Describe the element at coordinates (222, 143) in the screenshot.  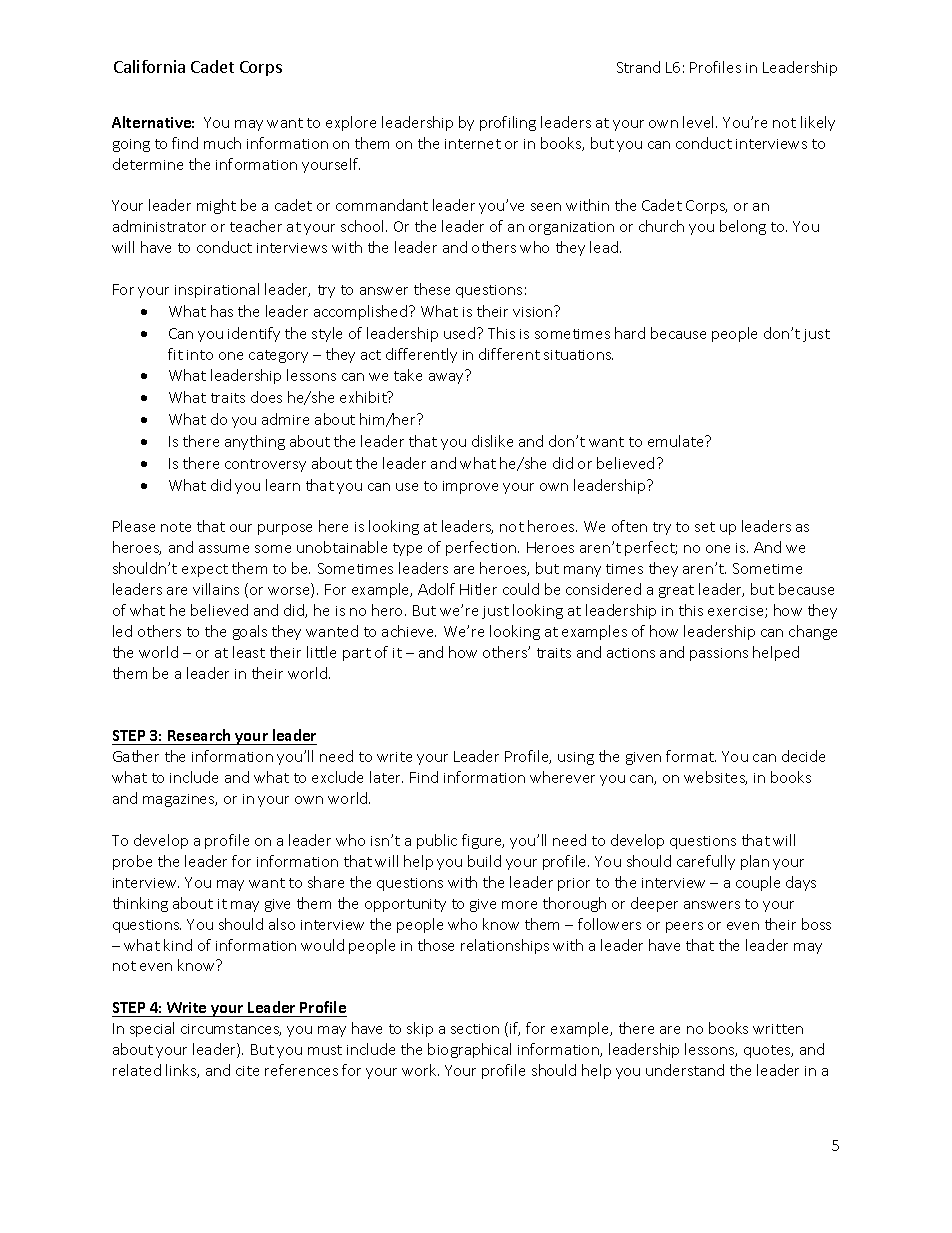
I see `much` at that location.
